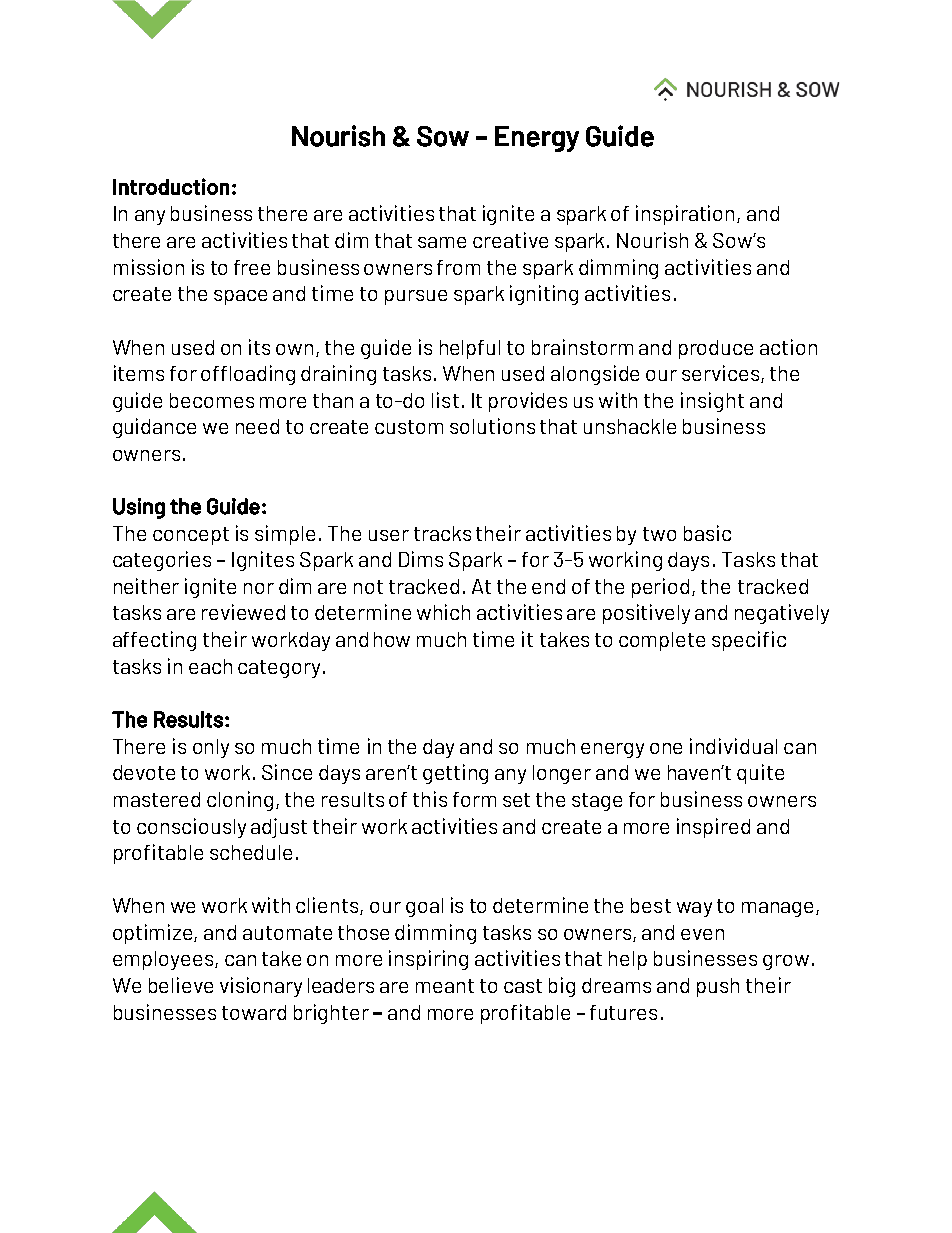 The height and width of the screenshot is (1233, 952). I want to click on individual, so click(733, 746).
